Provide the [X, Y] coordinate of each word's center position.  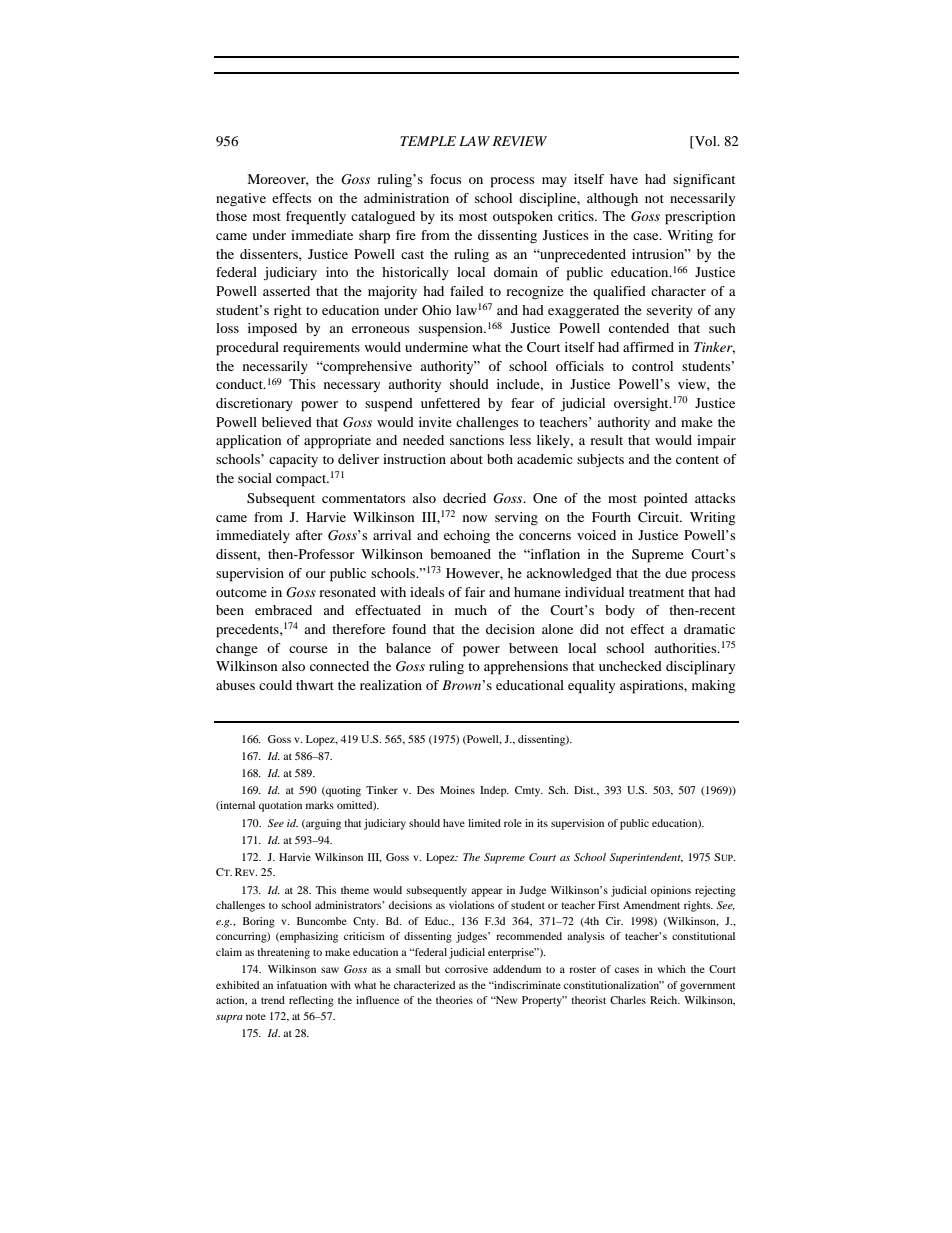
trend [273, 1000]
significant [704, 180]
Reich [665, 1000]
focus [446, 179]
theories [454, 1000]
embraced [283, 610]
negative [241, 199]
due [676, 573]
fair [475, 592]
